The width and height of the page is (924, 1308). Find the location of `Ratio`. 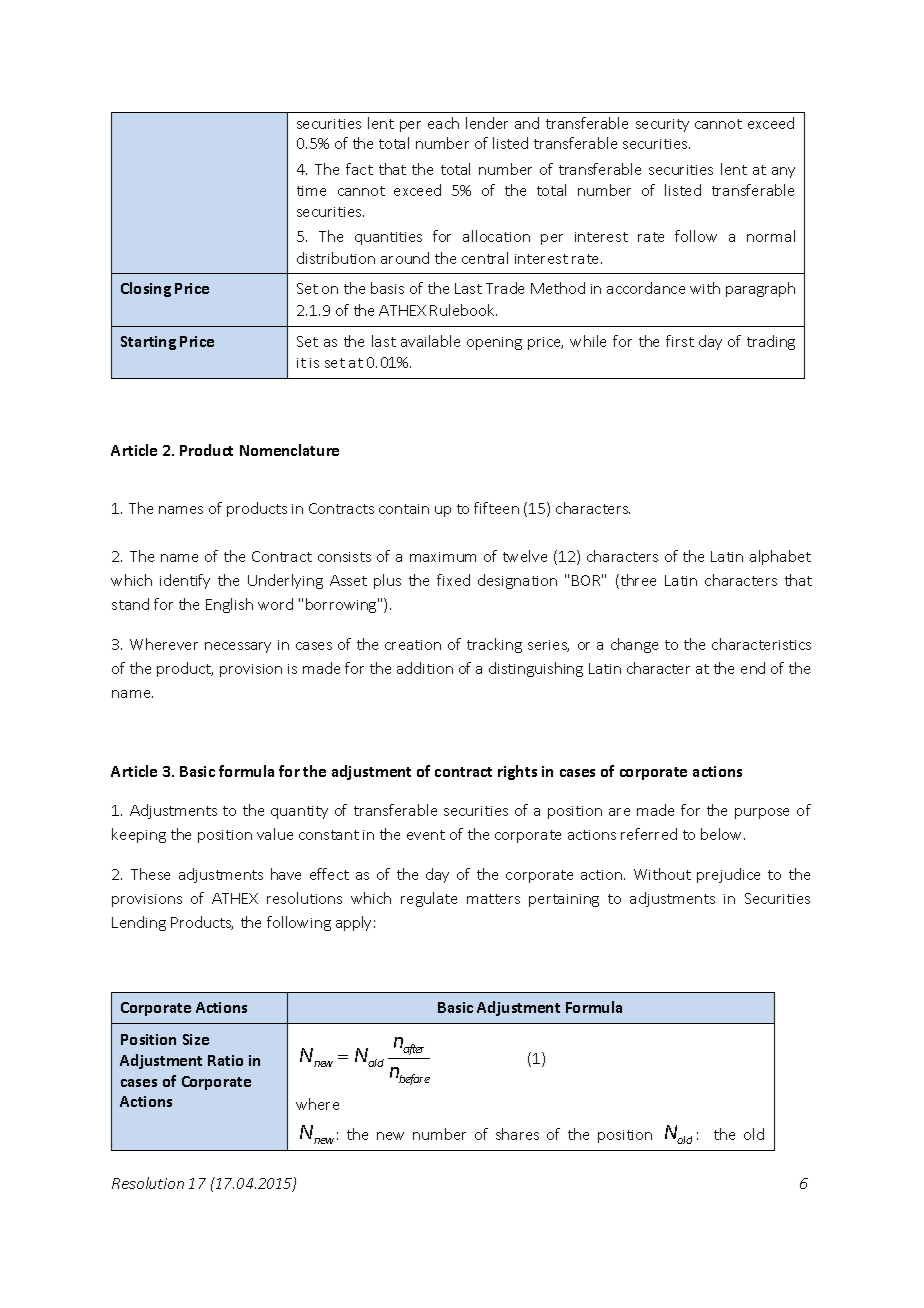

Ratio is located at coordinates (225, 1060).
